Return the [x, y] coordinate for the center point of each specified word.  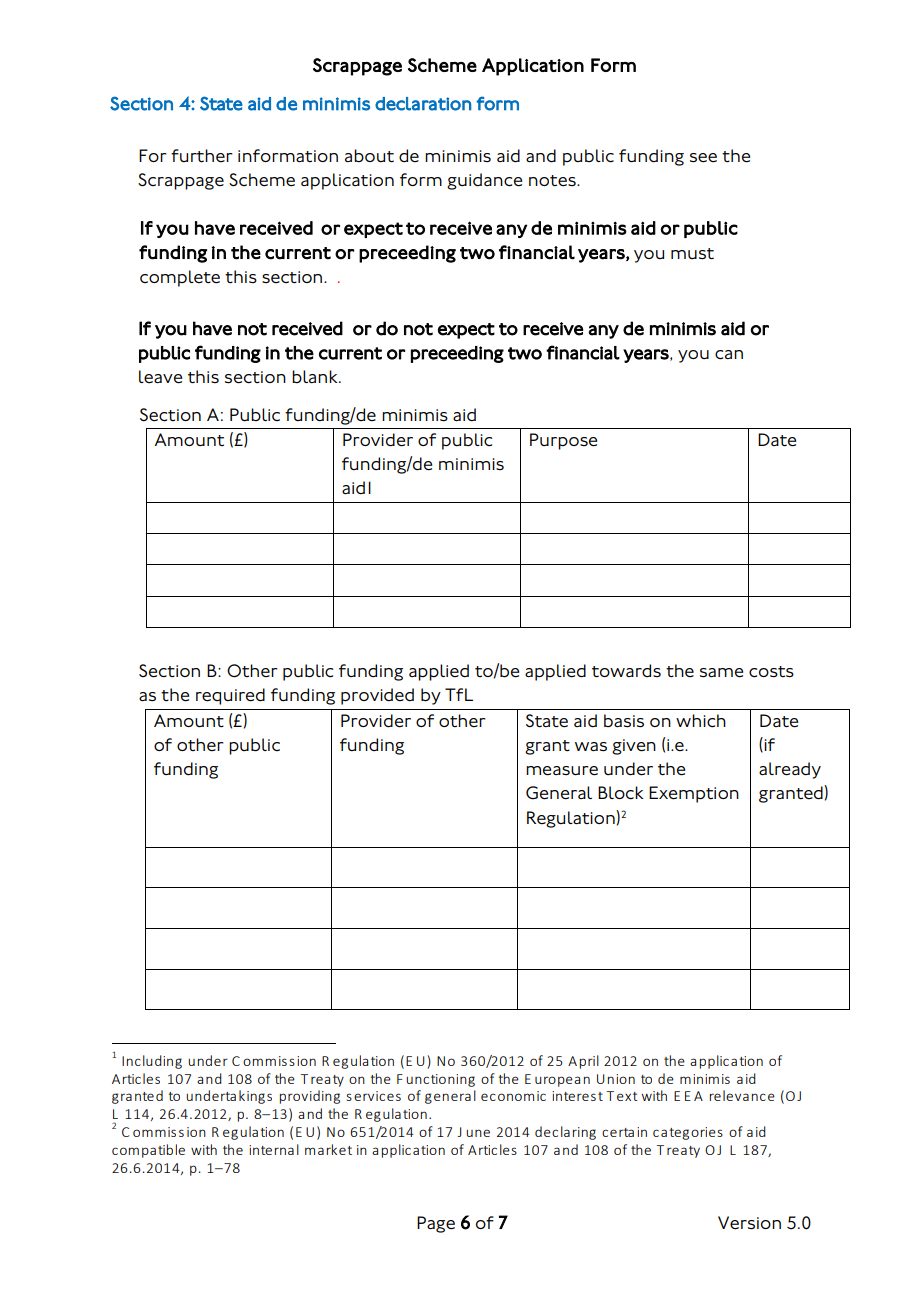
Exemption [694, 794]
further [202, 156]
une [478, 1133]
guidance [484, 181]
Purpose [563, 441]
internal [274, 1149]
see [703, 157]
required [230, 696]
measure [562, 771]
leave [160, 377]
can [729, 355]
